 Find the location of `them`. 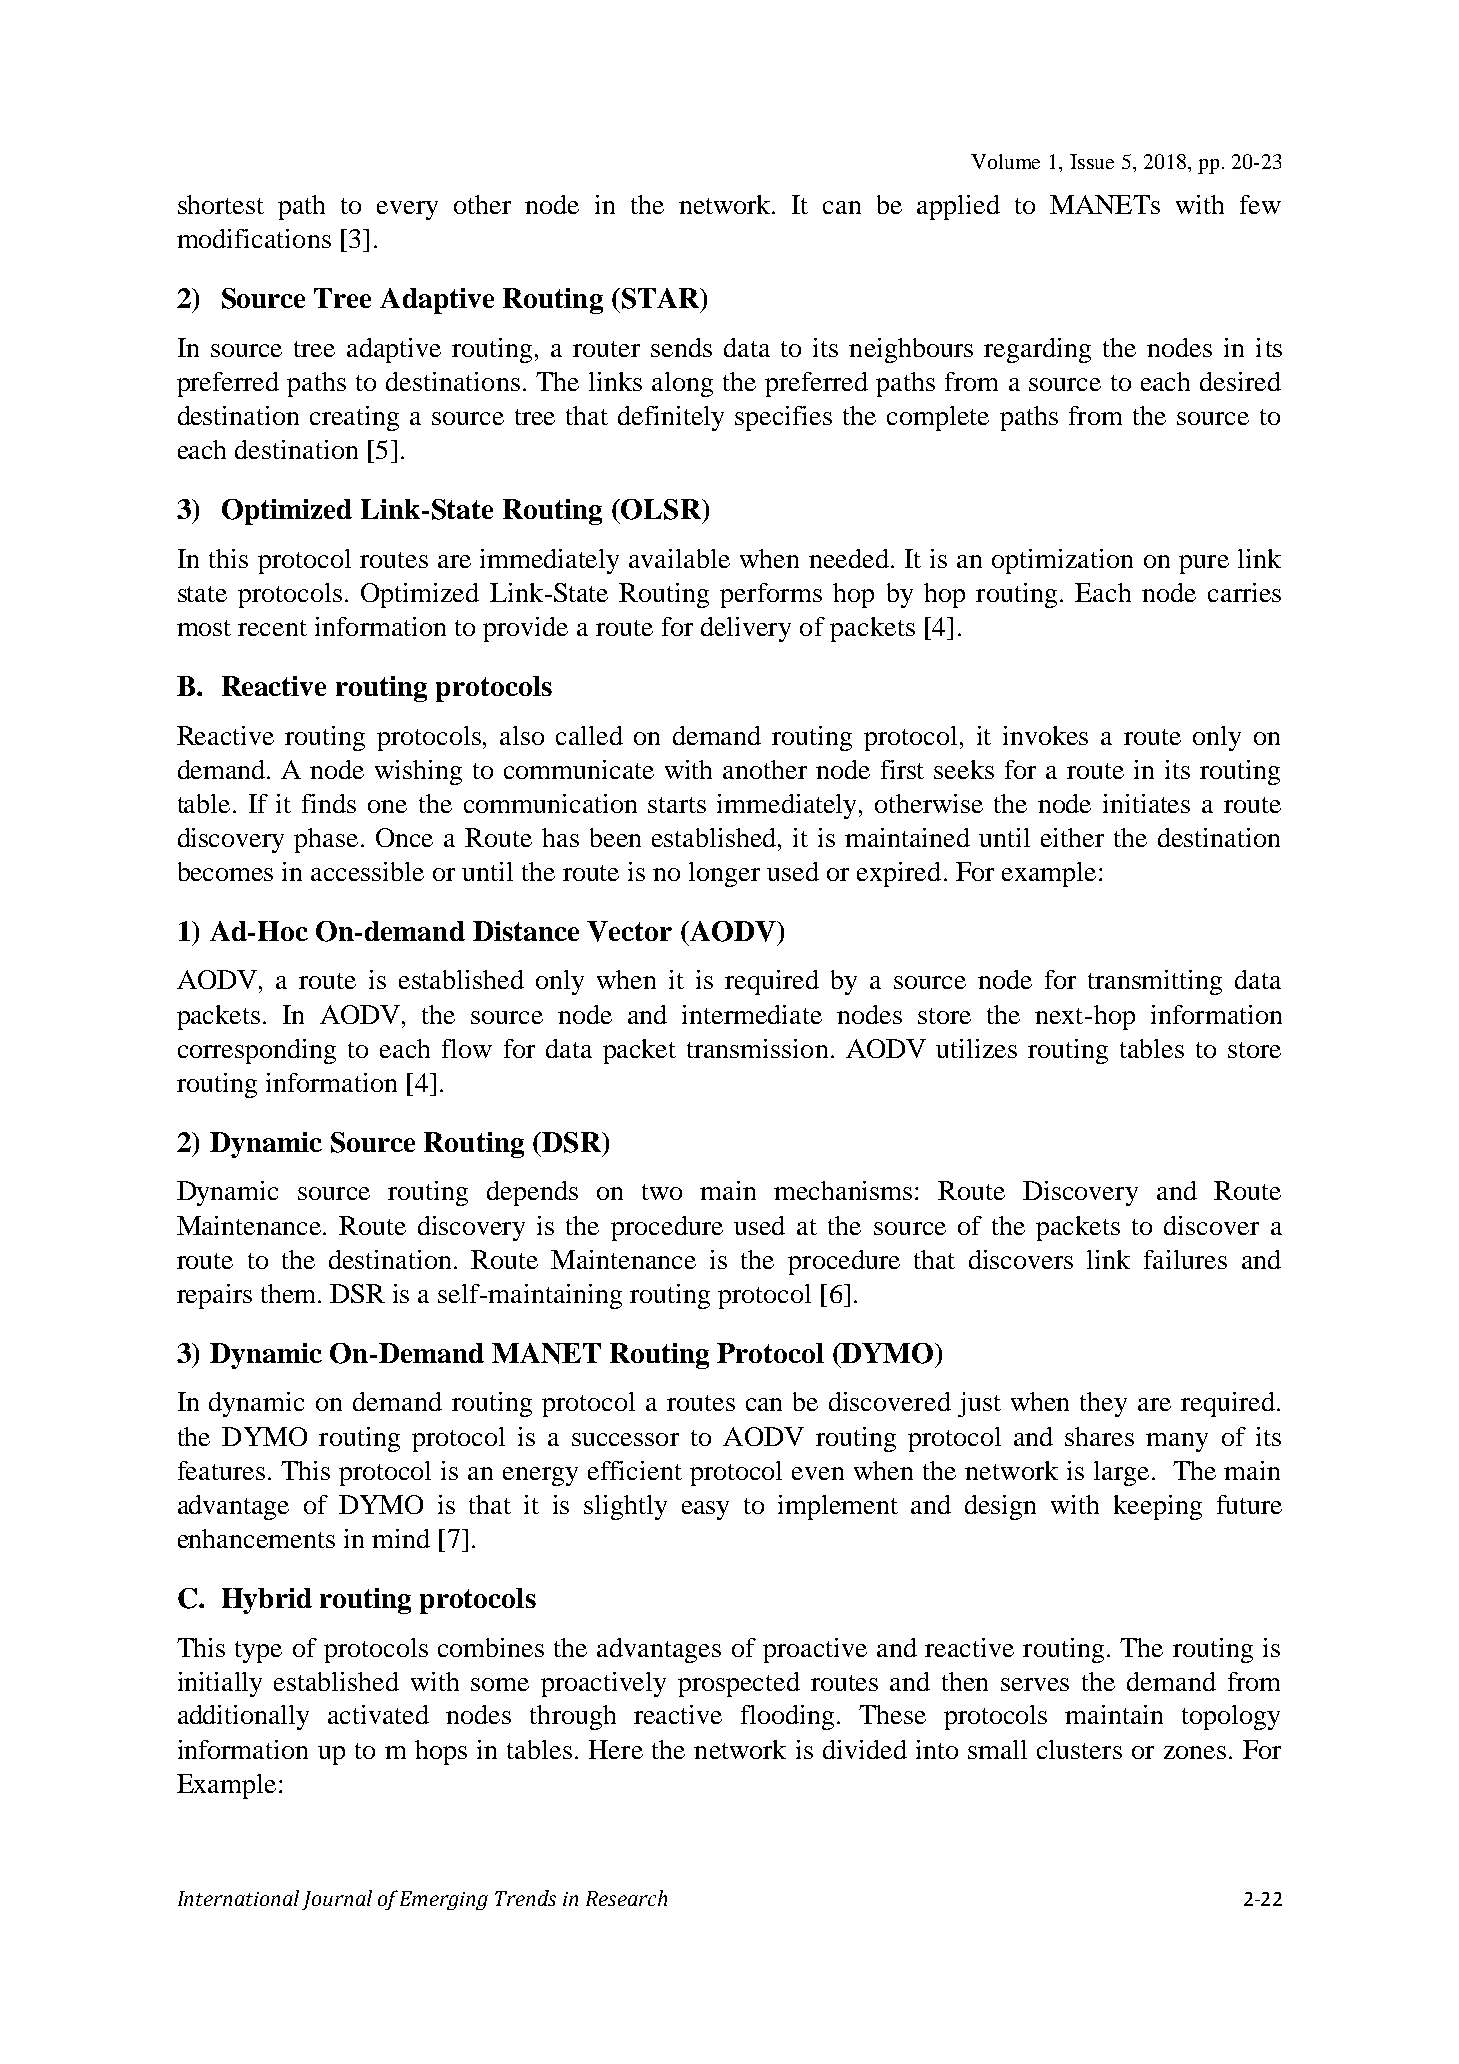

them is located at coordinates (290, 1293).
